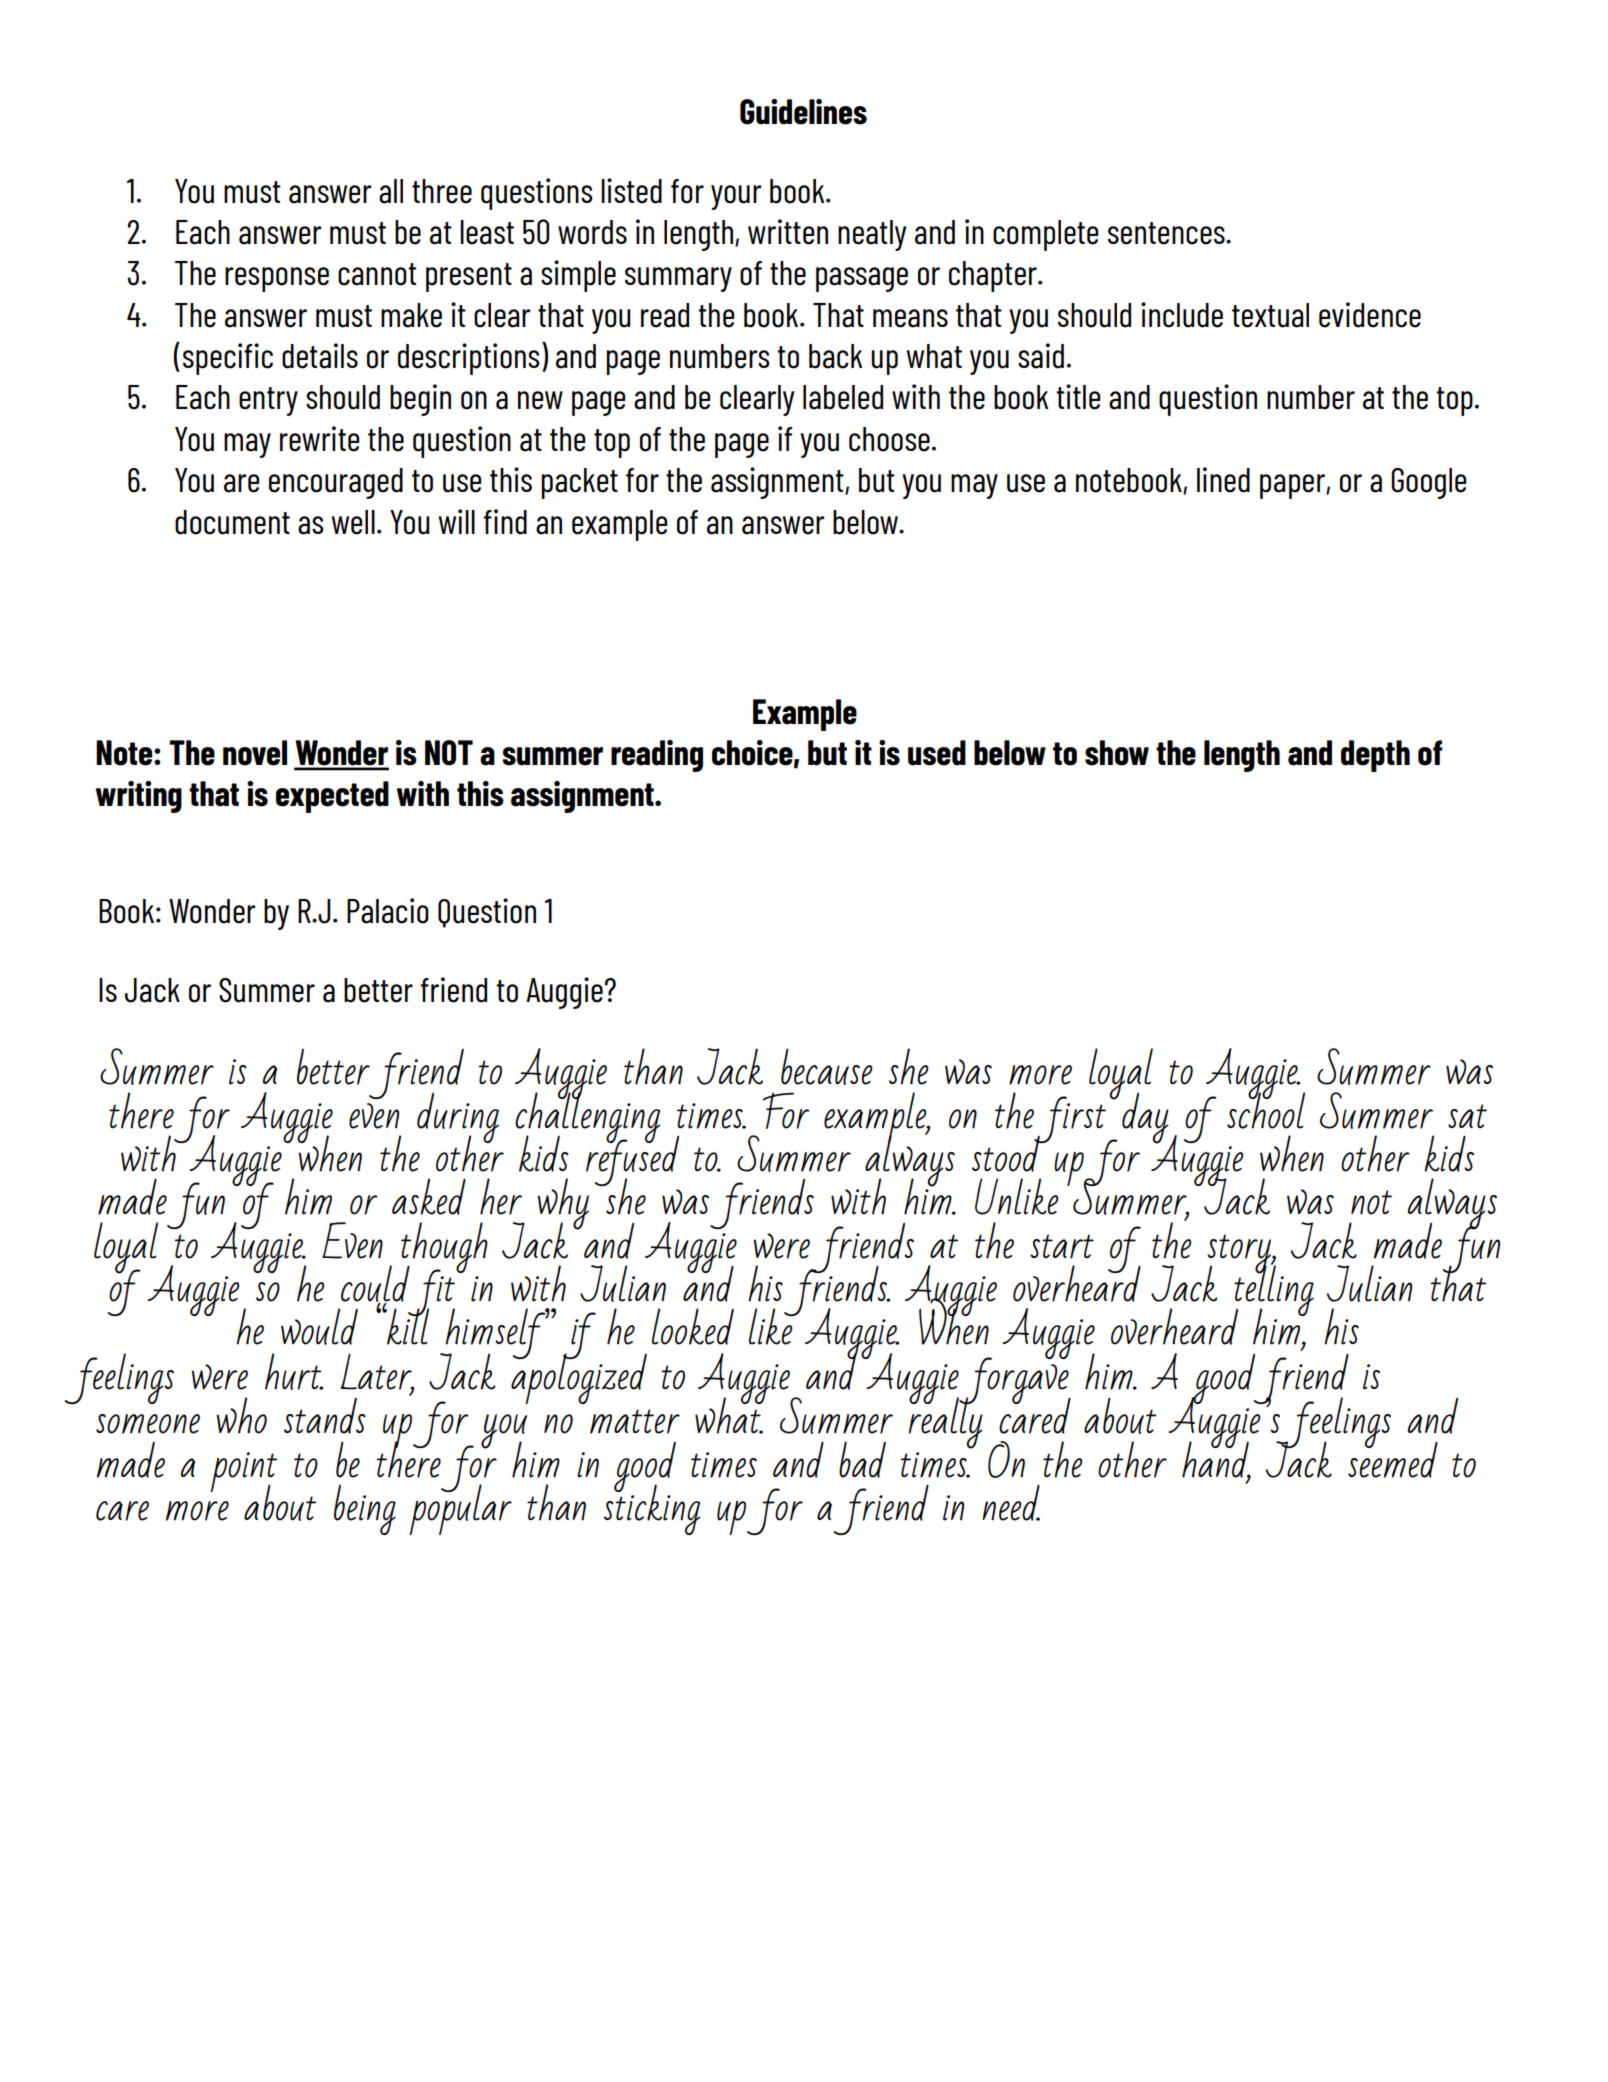 The image size is (1608, 2082). What do you see at coordinates (332, 797) in the screenshot?
I see `expected` at bounding box center [332, 797].
